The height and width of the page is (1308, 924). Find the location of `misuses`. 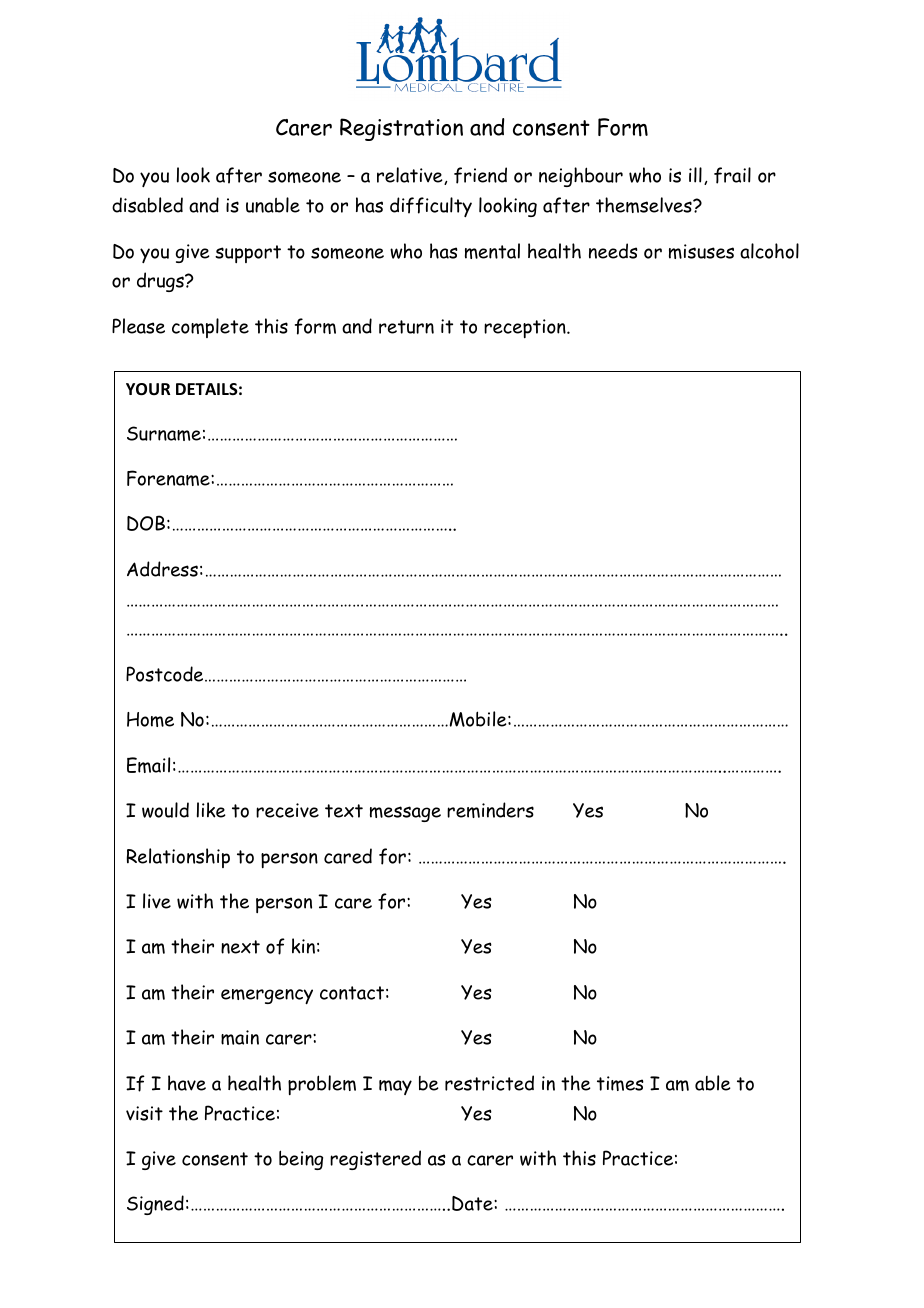

misuses is located at coordinates (701, 251).
